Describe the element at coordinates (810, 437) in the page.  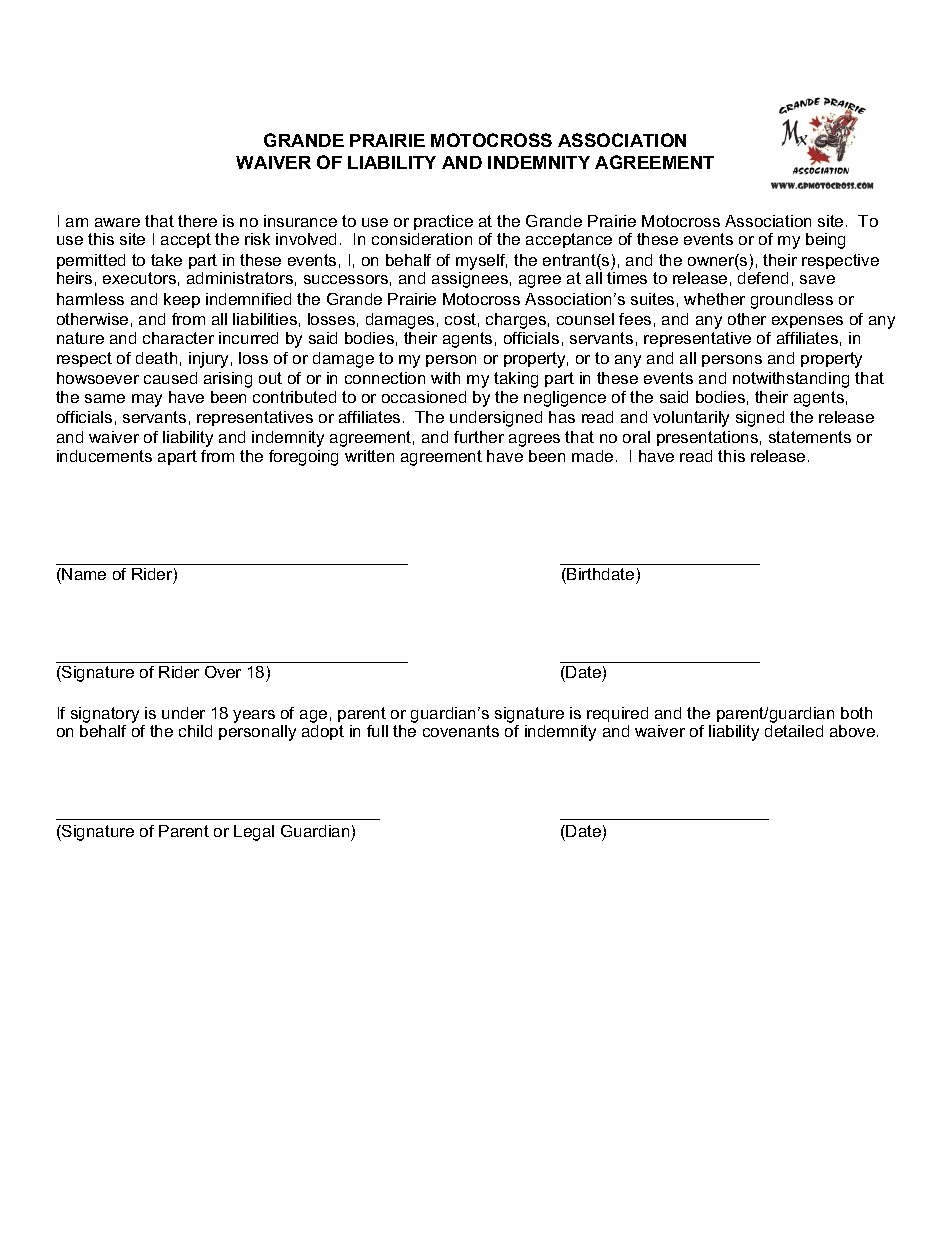
I see `statements` at that location.
